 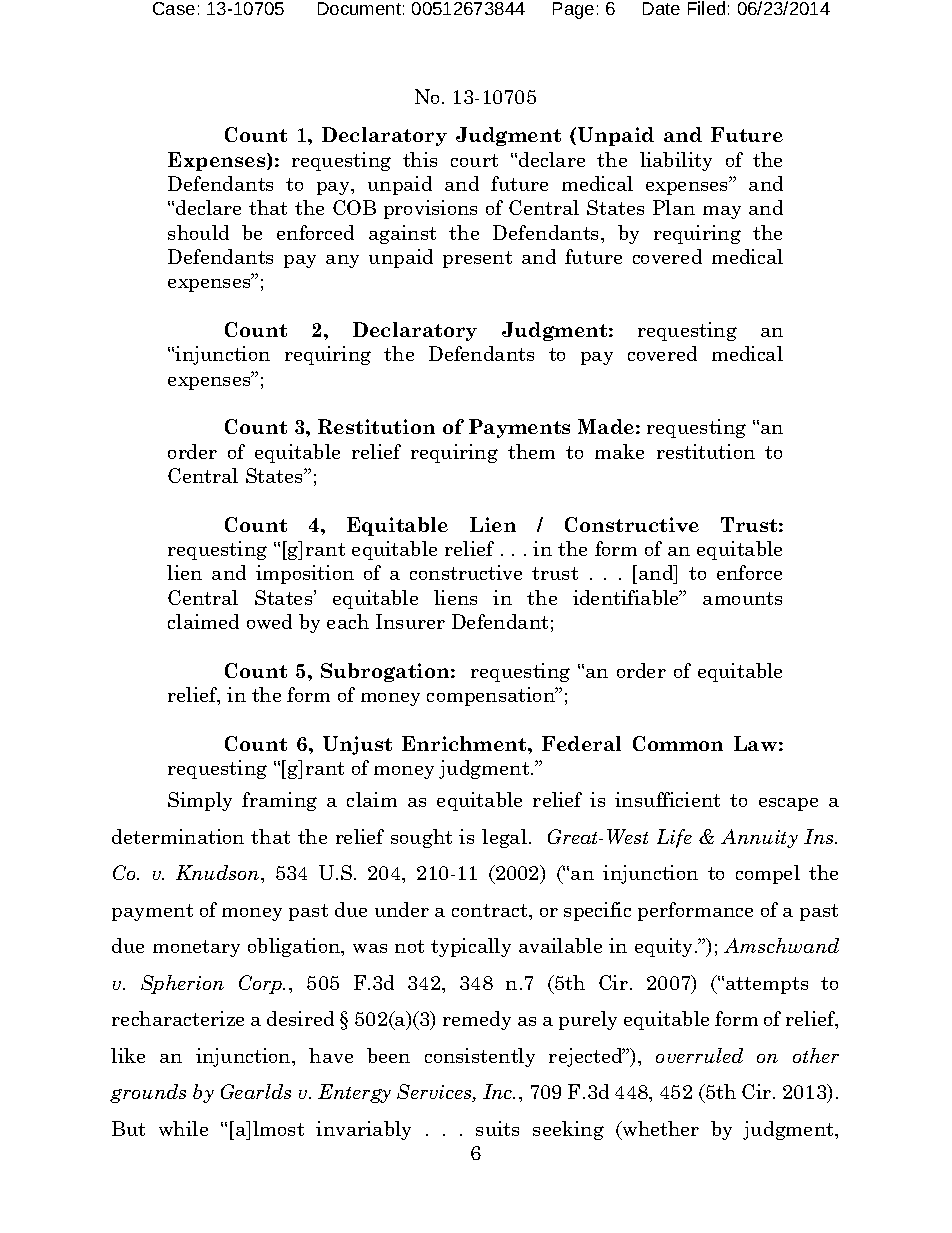 What do you see at coordinates (499, 1091) in the page?
I see `Inc` at bounding box center [499, 1091].
